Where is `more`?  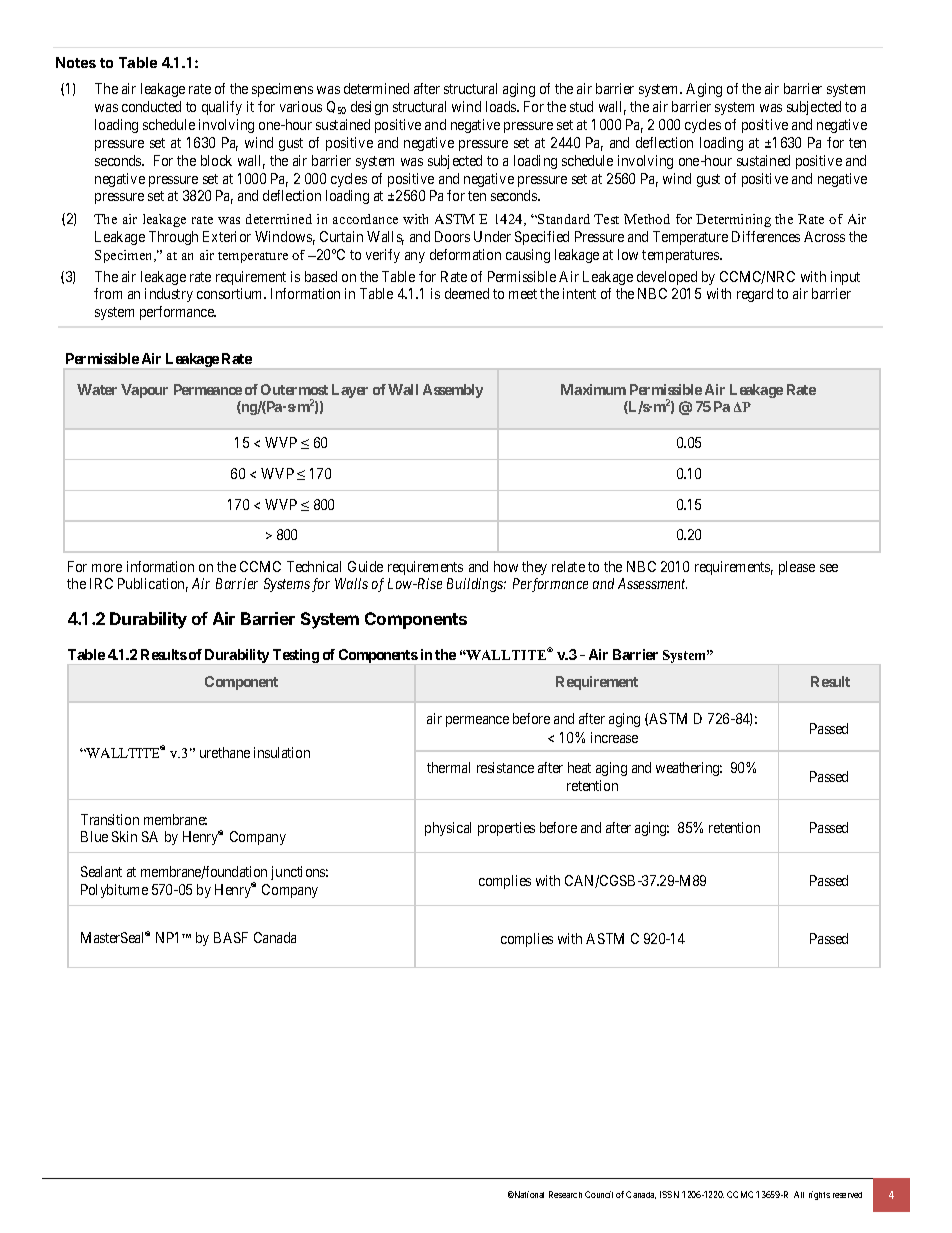
more is located at coordinates (107, 568).
